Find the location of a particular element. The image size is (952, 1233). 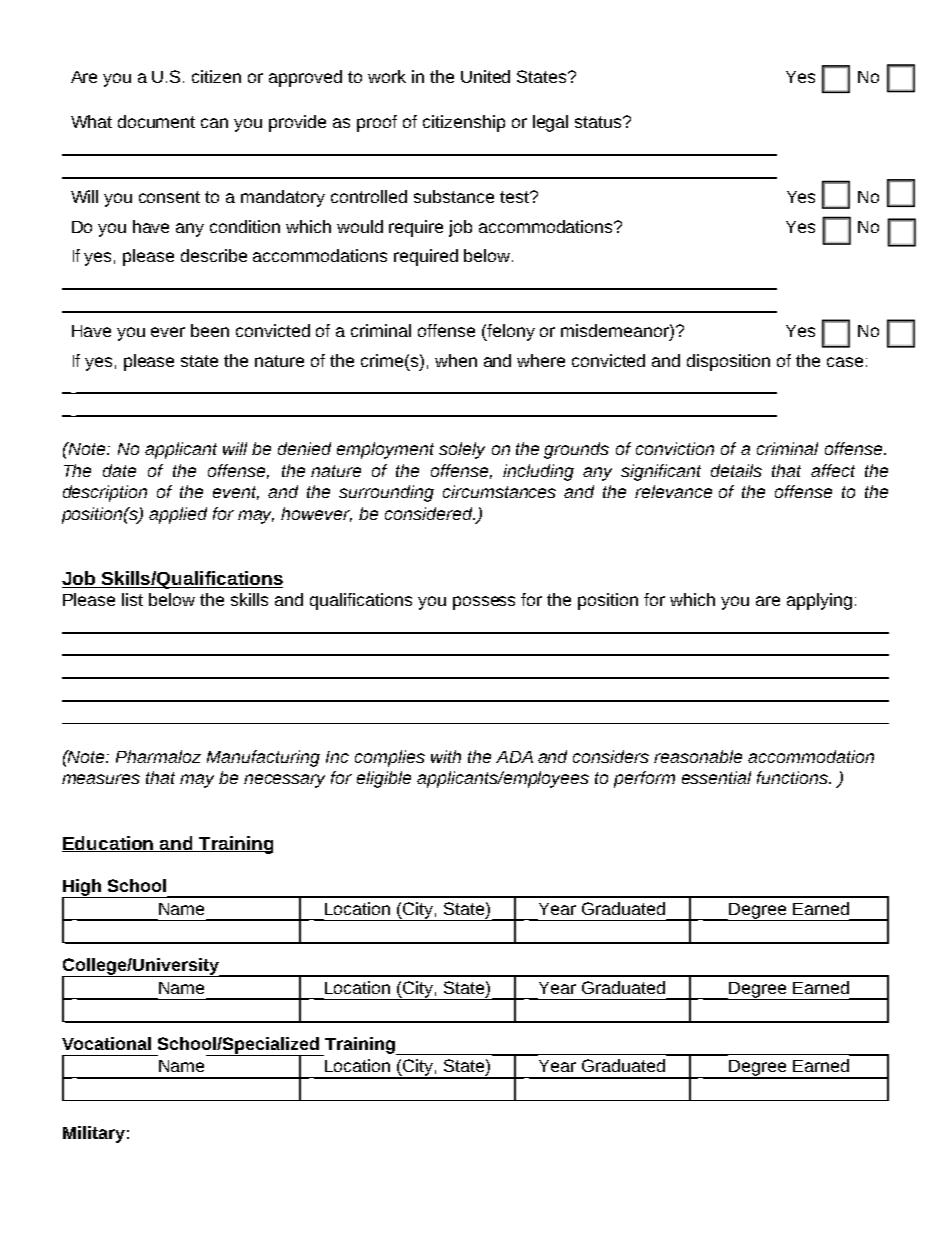

Vocational is located at coordinates (106, 1043).
